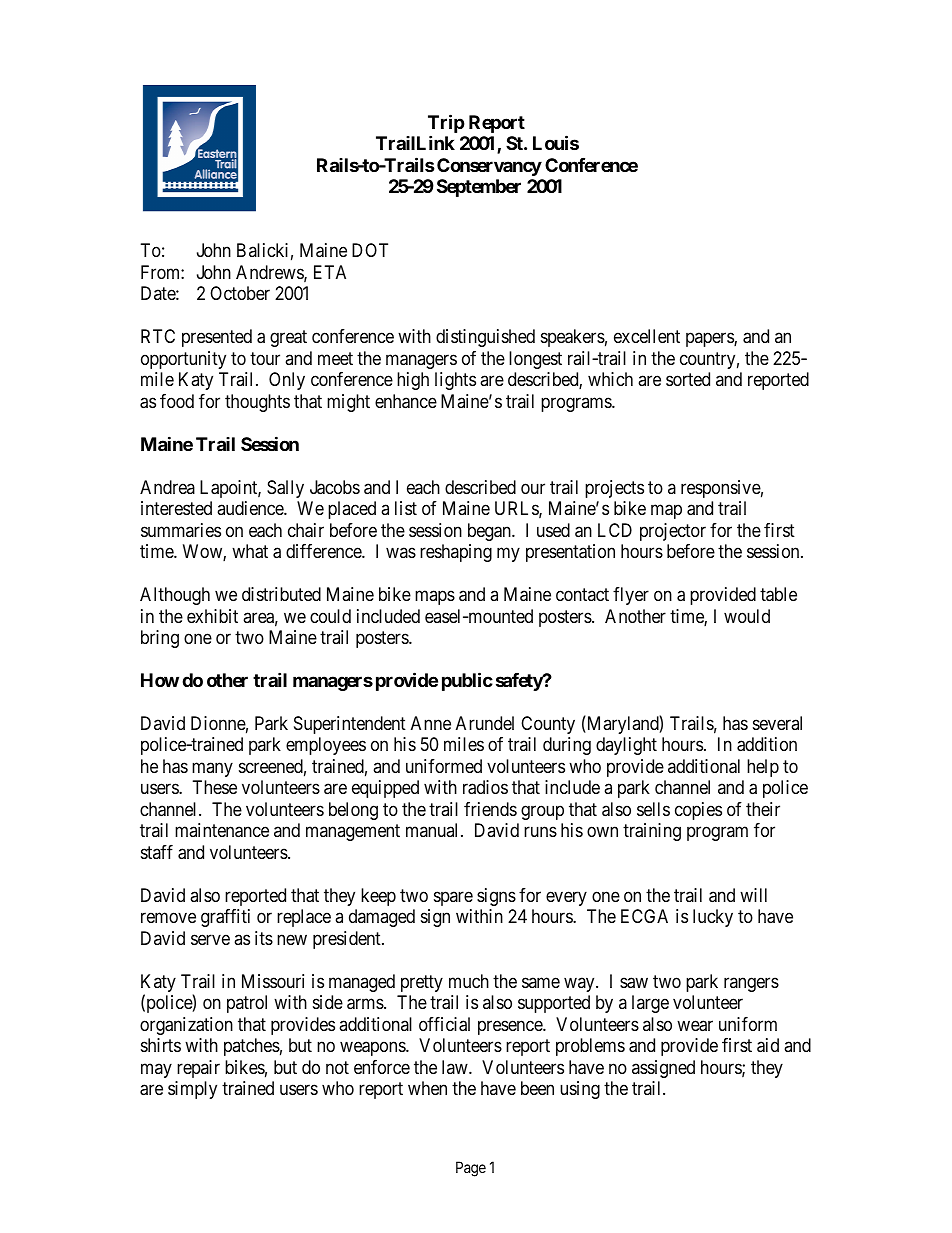  I want to click on Conservancy, so click(489, 167).
